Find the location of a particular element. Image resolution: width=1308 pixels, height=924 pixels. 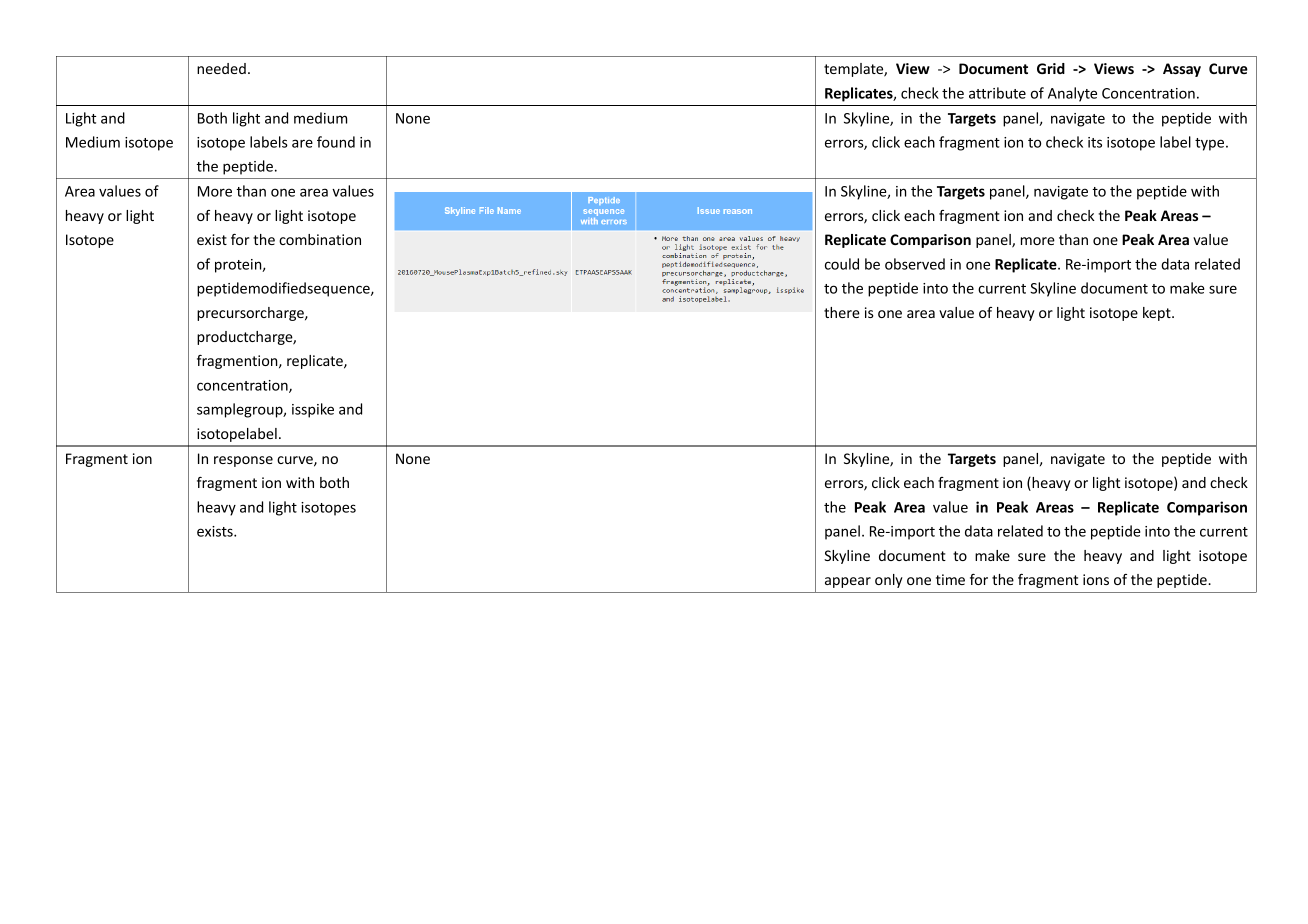

attribute is located at coordinates (997, 93).
